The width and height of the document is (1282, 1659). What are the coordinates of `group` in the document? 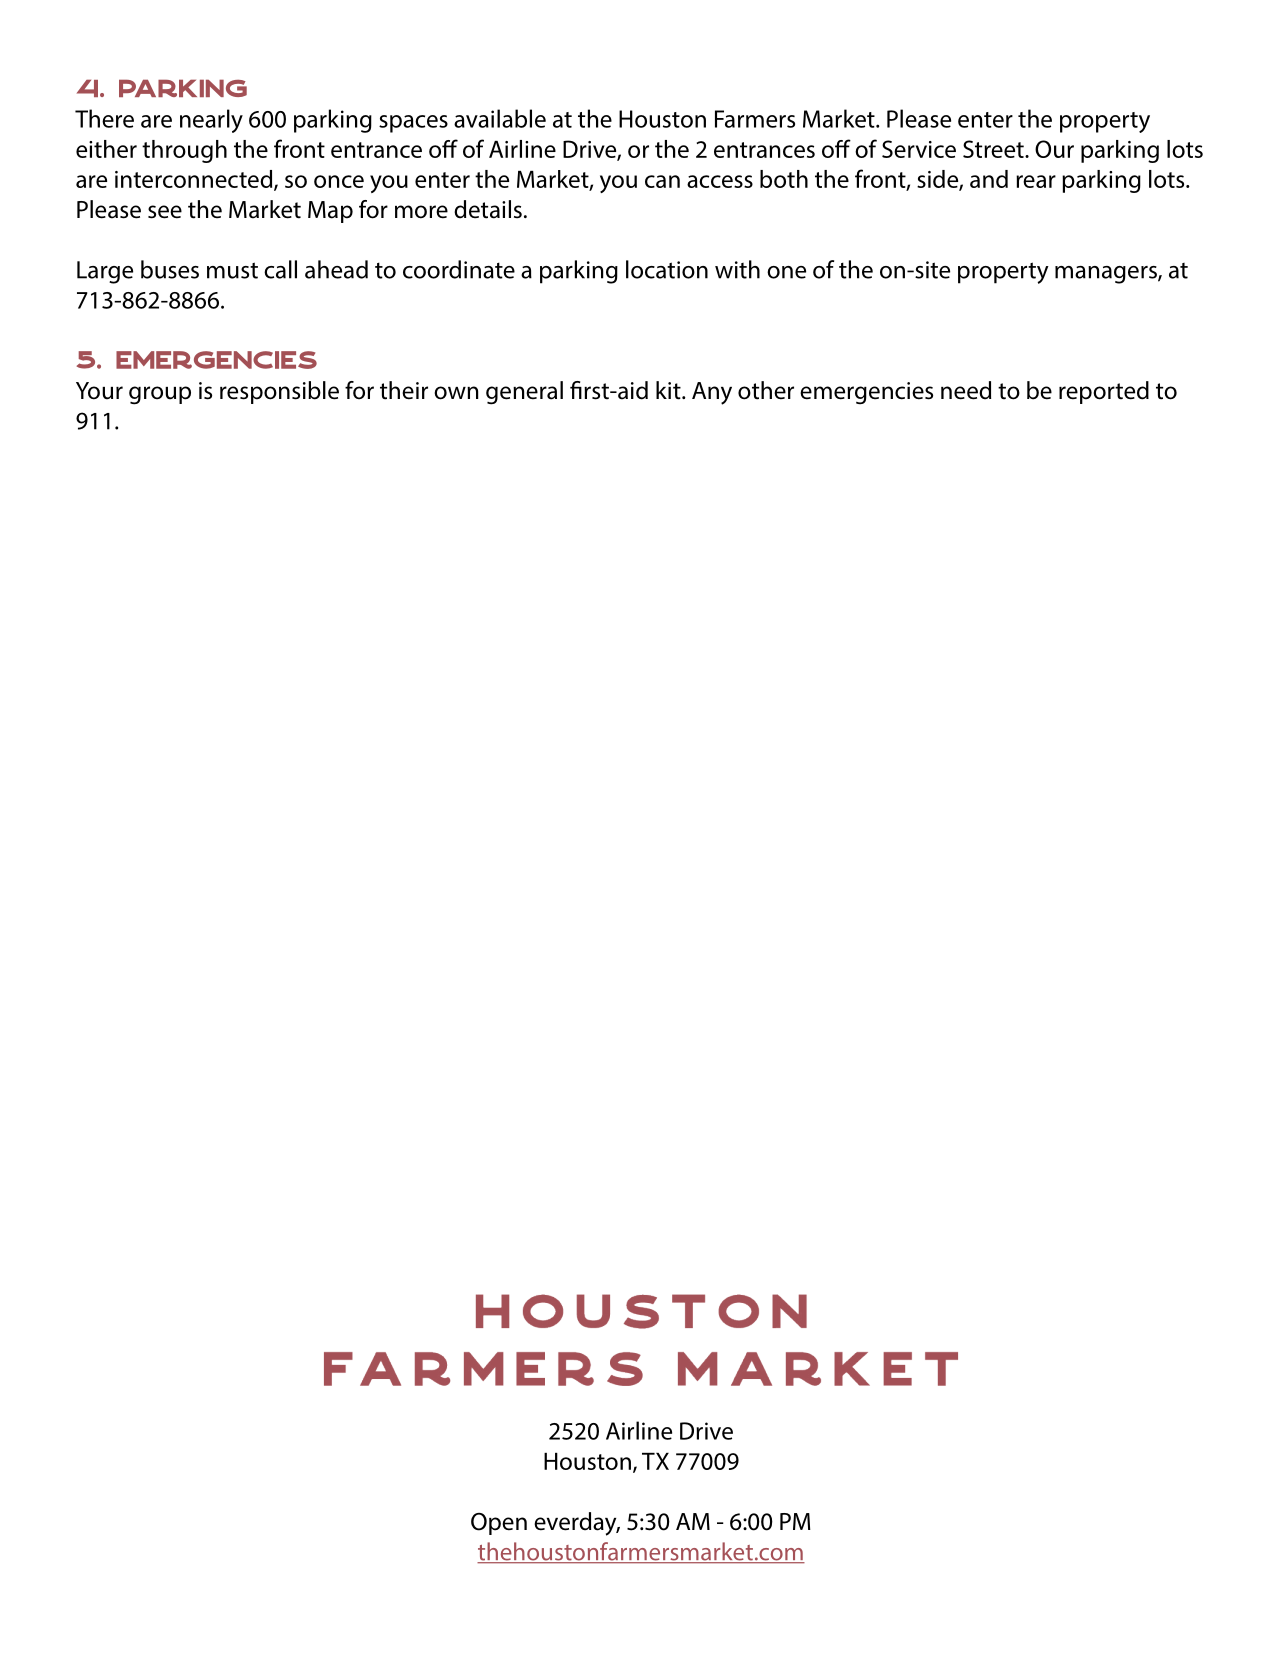 It's located at (160, 395).
